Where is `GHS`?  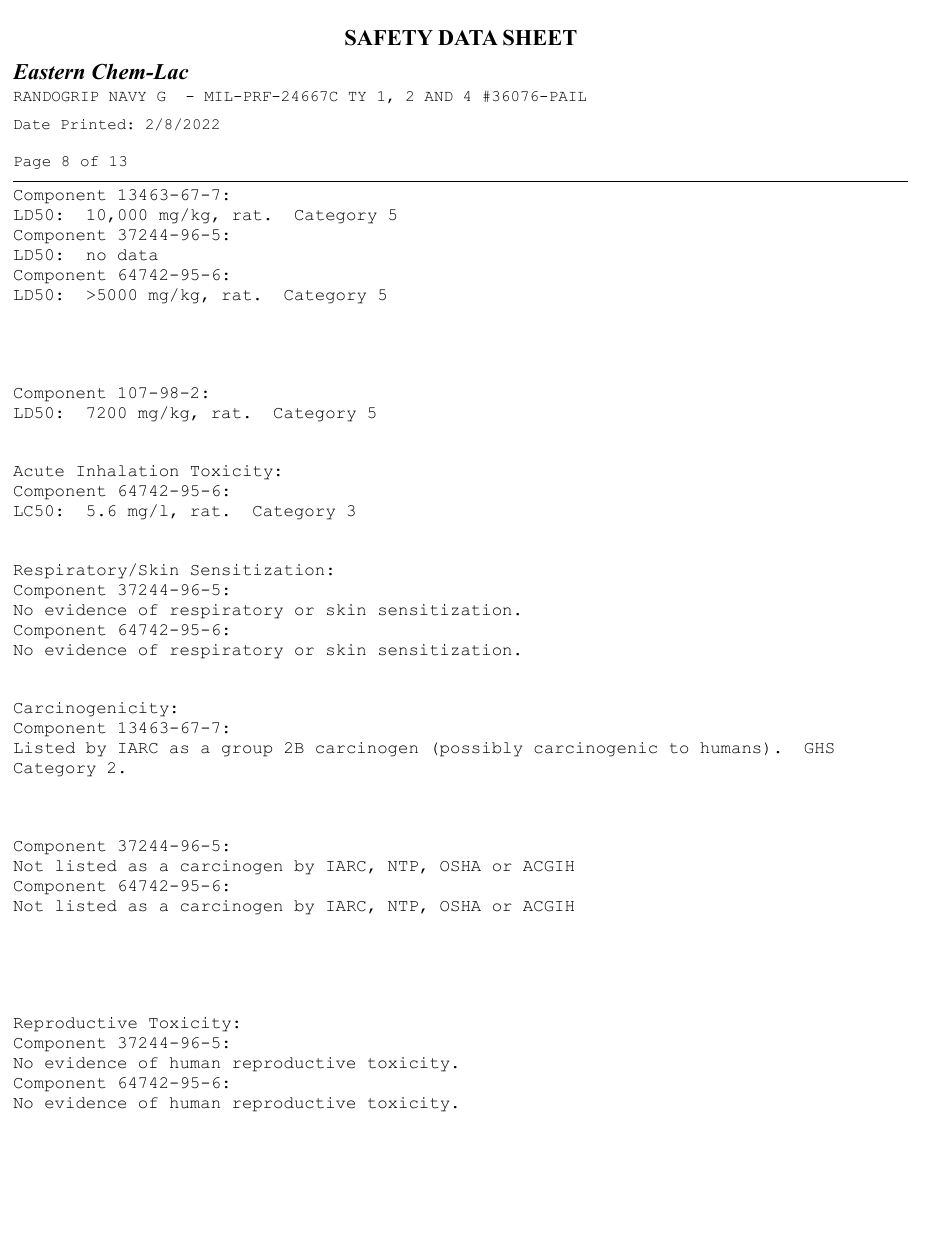 GHS is located at coordinates (819, 748).
